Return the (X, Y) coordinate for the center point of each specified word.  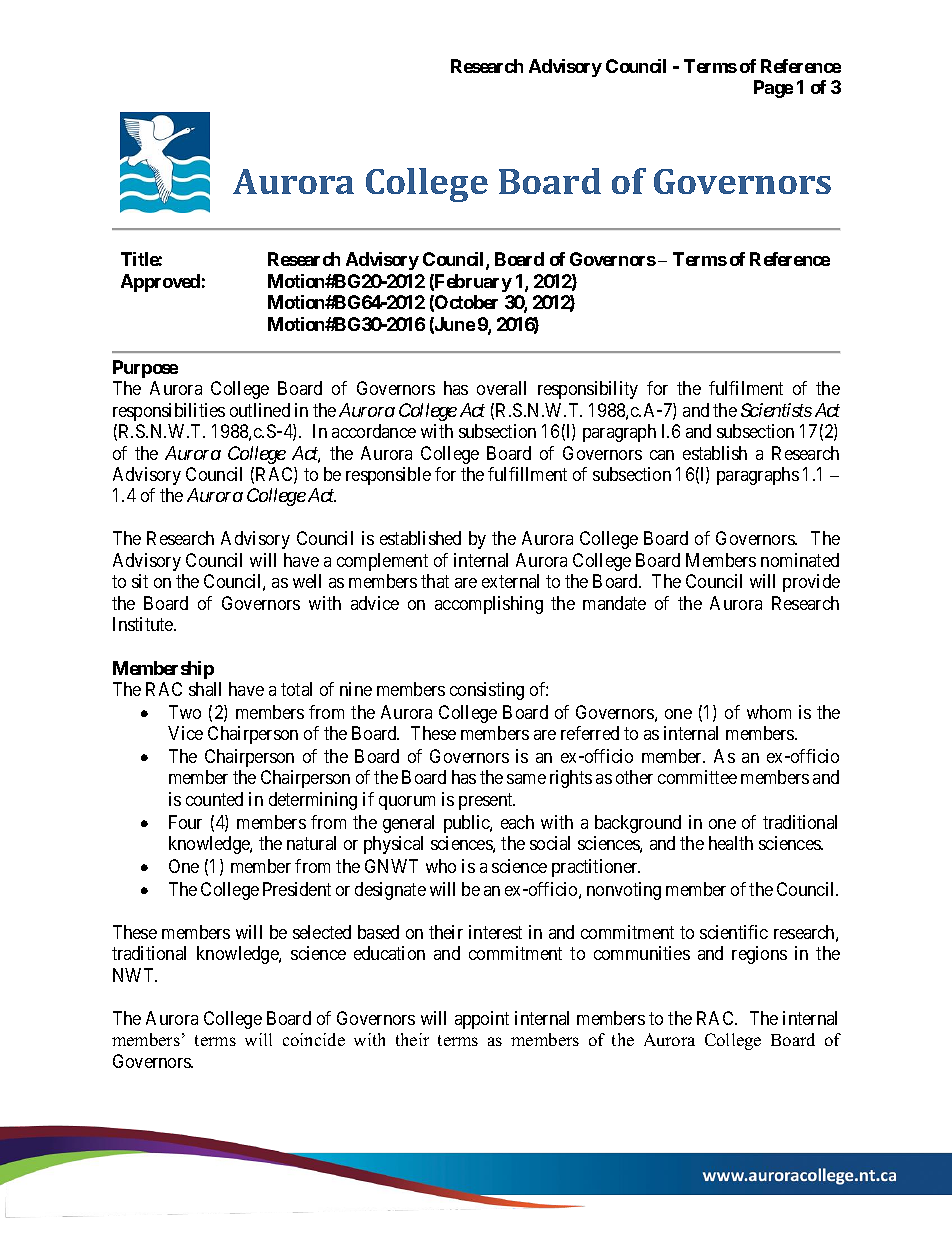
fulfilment (746, 388)
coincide (314, 1039)
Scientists (776, 410)
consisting (487, 691)
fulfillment (527, 474)
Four (185, 822)
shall (205, 689)
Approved (160, 283)
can (662, 455)
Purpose (145, 369)
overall (501, 388)
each (517, 822)
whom (769, 712)
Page (773, 89)
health (731, 843)
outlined (260, 410)
